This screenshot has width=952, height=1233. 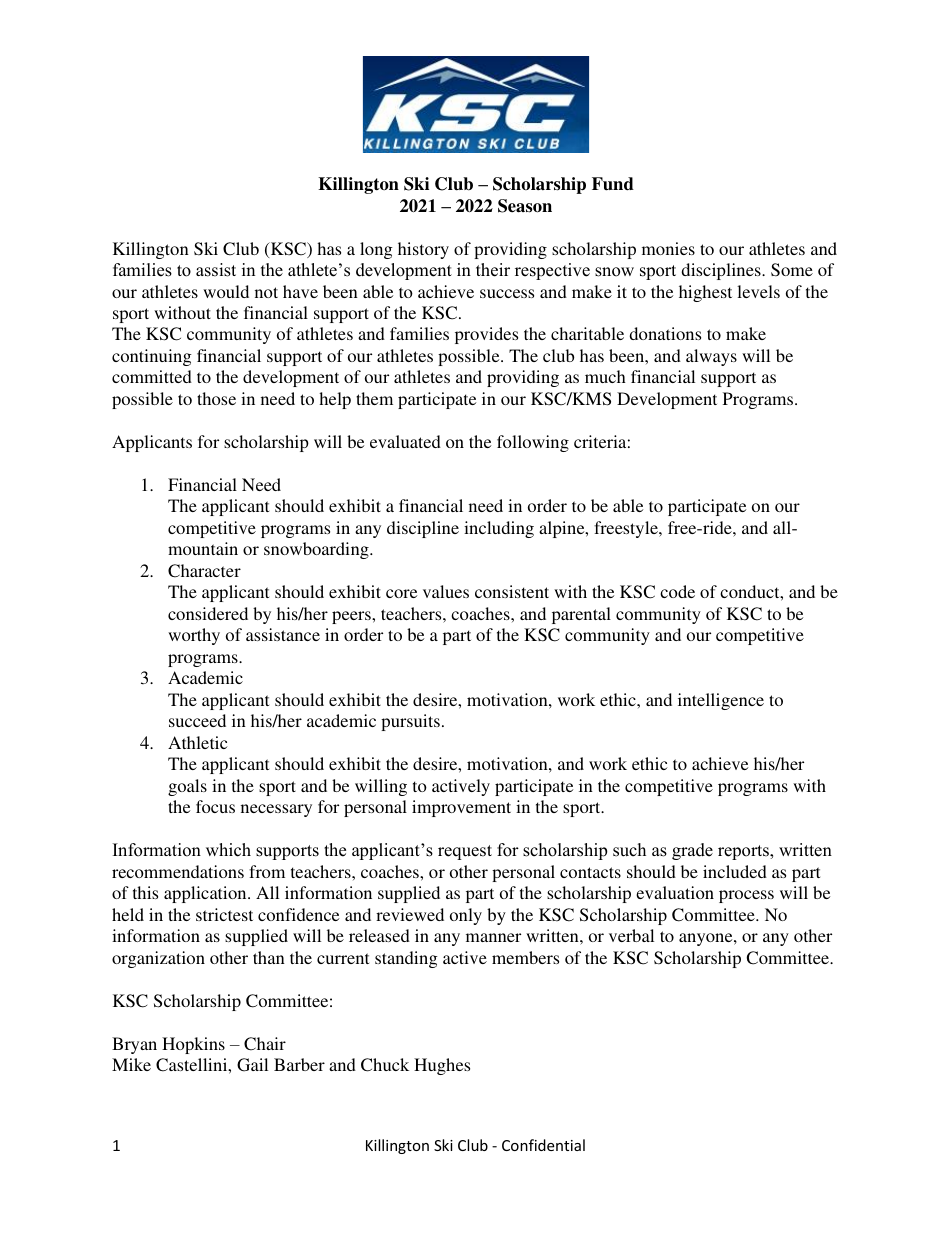 I want to click on code, so click(x=677, y=591).
